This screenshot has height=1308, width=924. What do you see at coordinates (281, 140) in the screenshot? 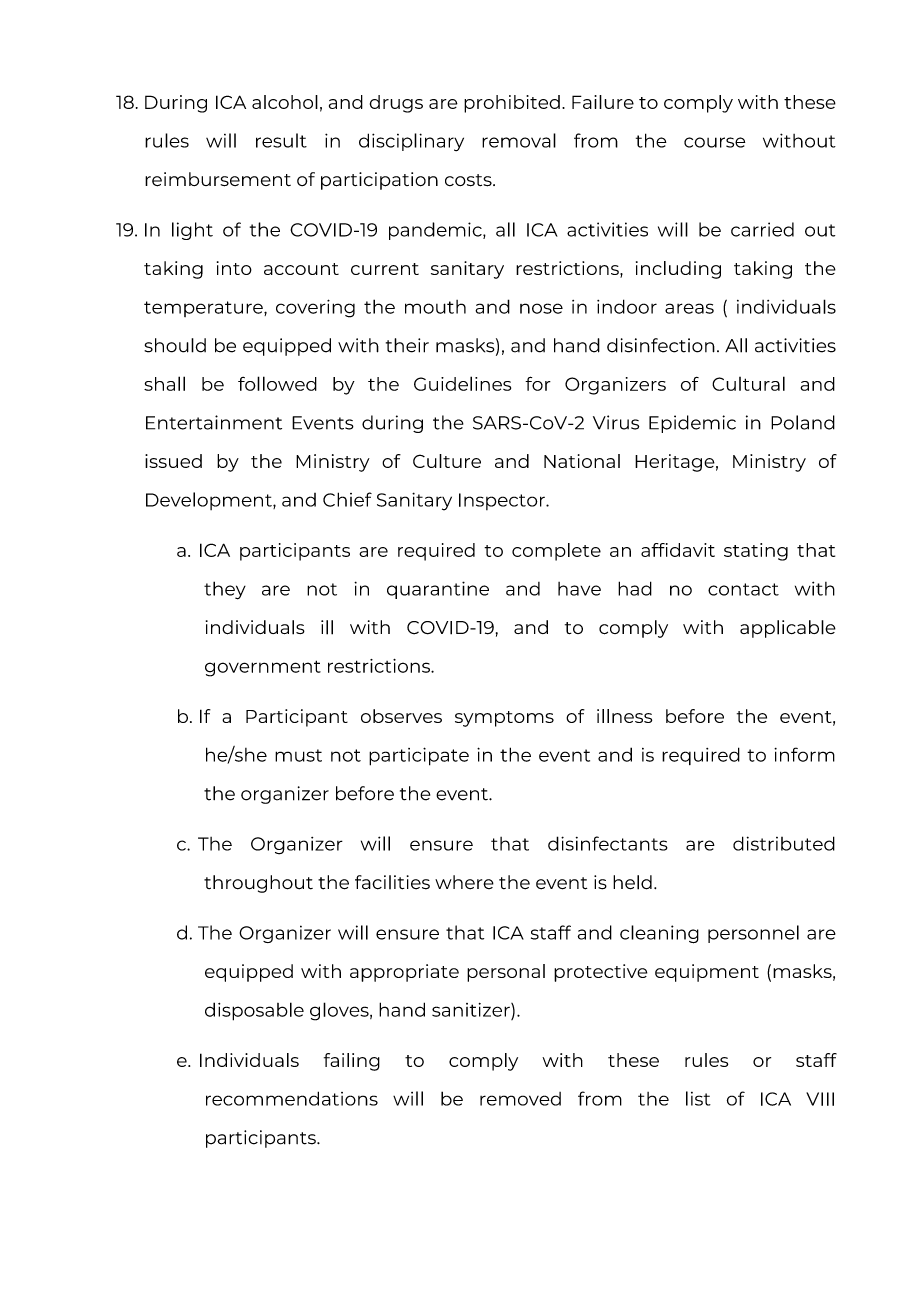
I see `result` at bounding box center [281, 140].
